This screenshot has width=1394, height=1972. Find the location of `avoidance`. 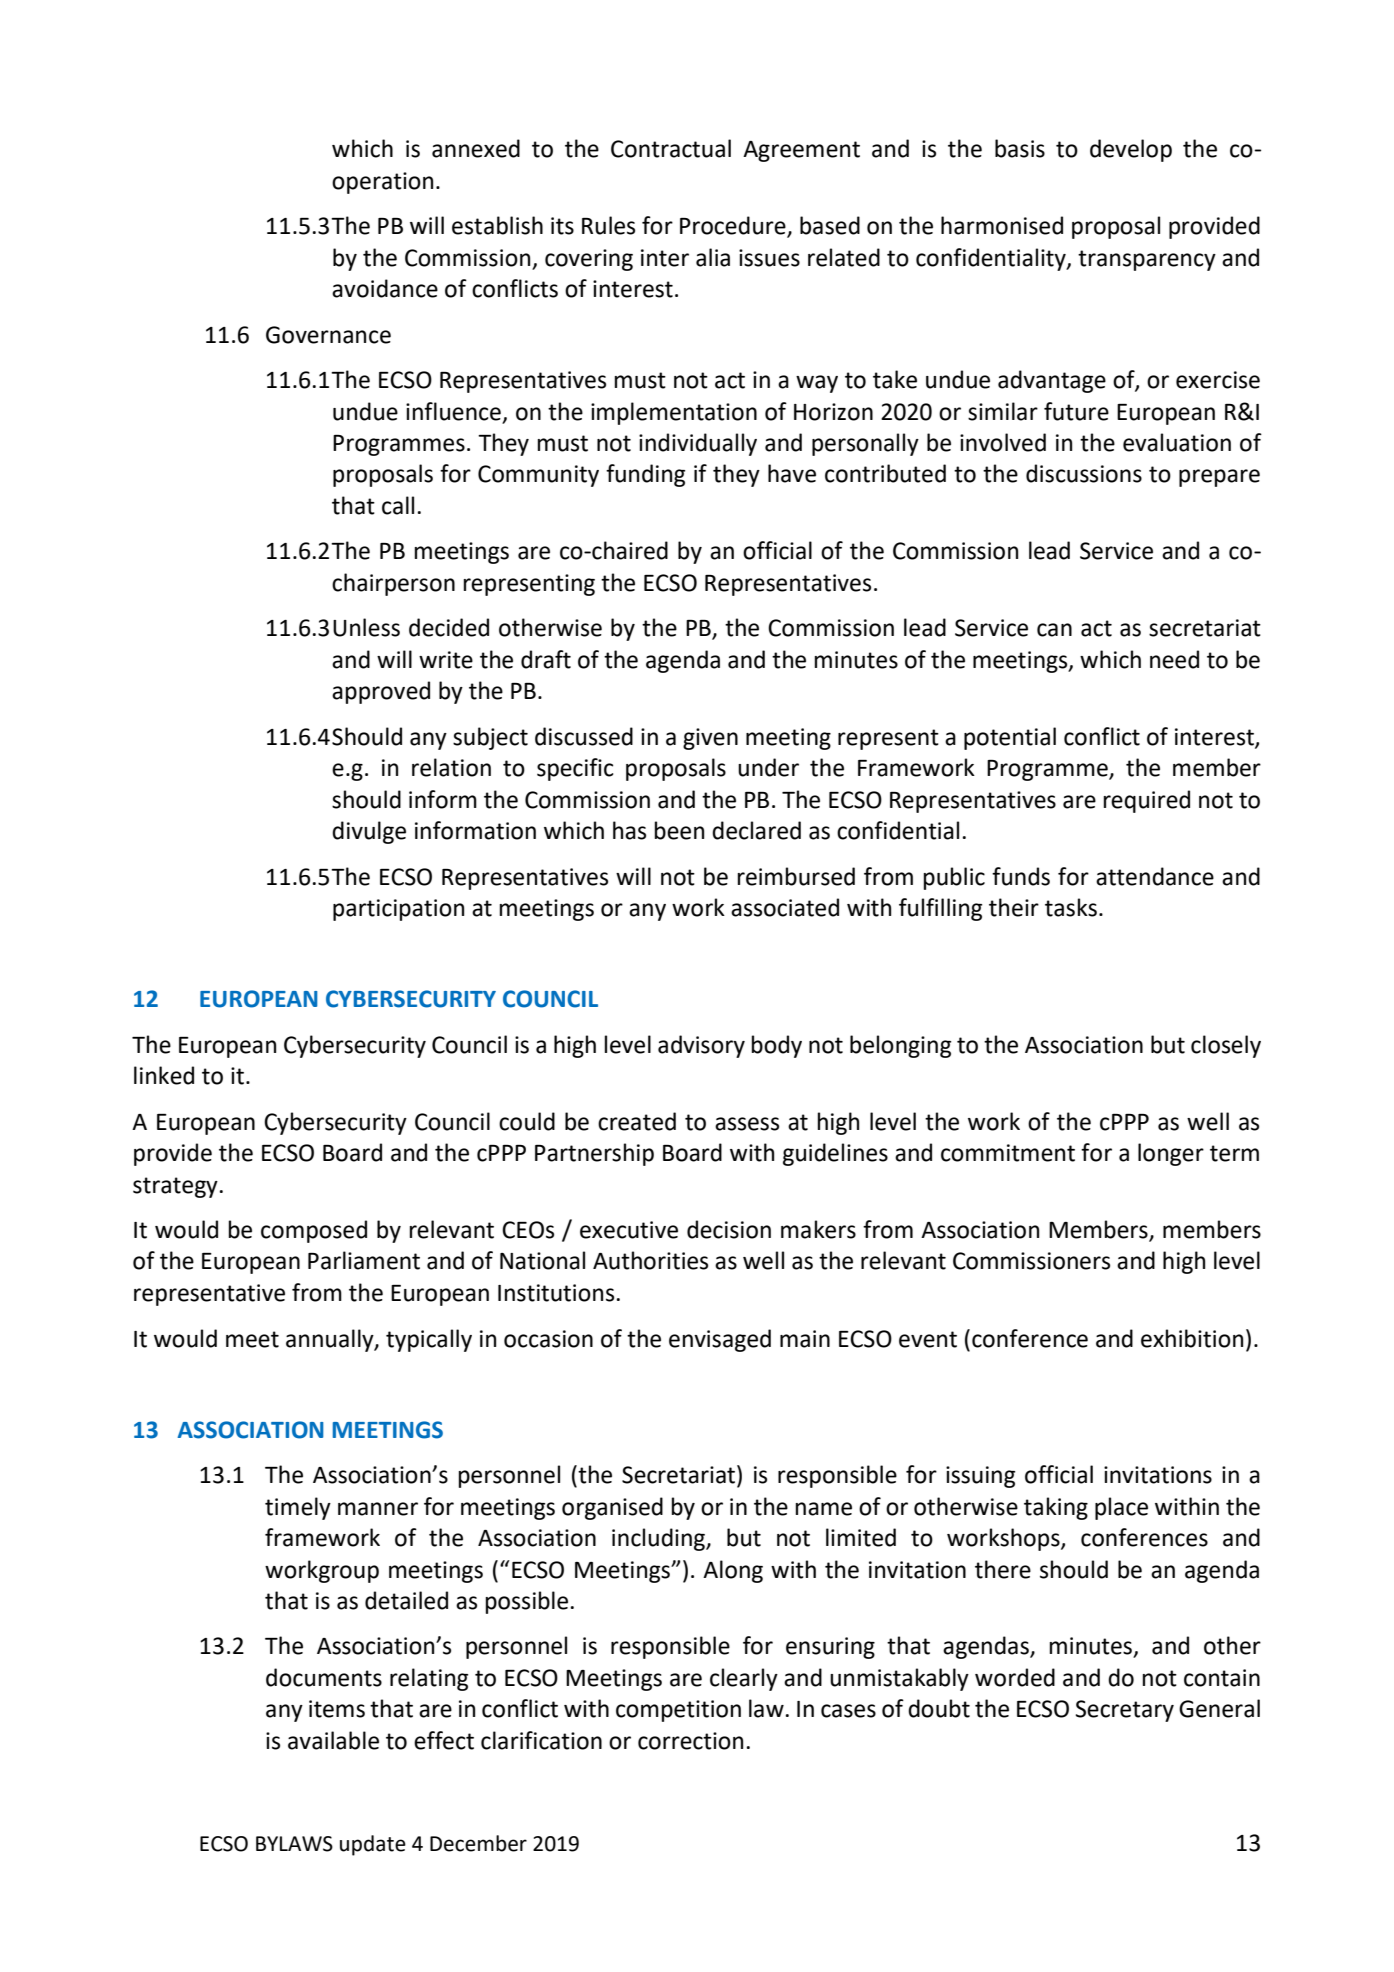

avoidance is located at coordinates (385, 288).
